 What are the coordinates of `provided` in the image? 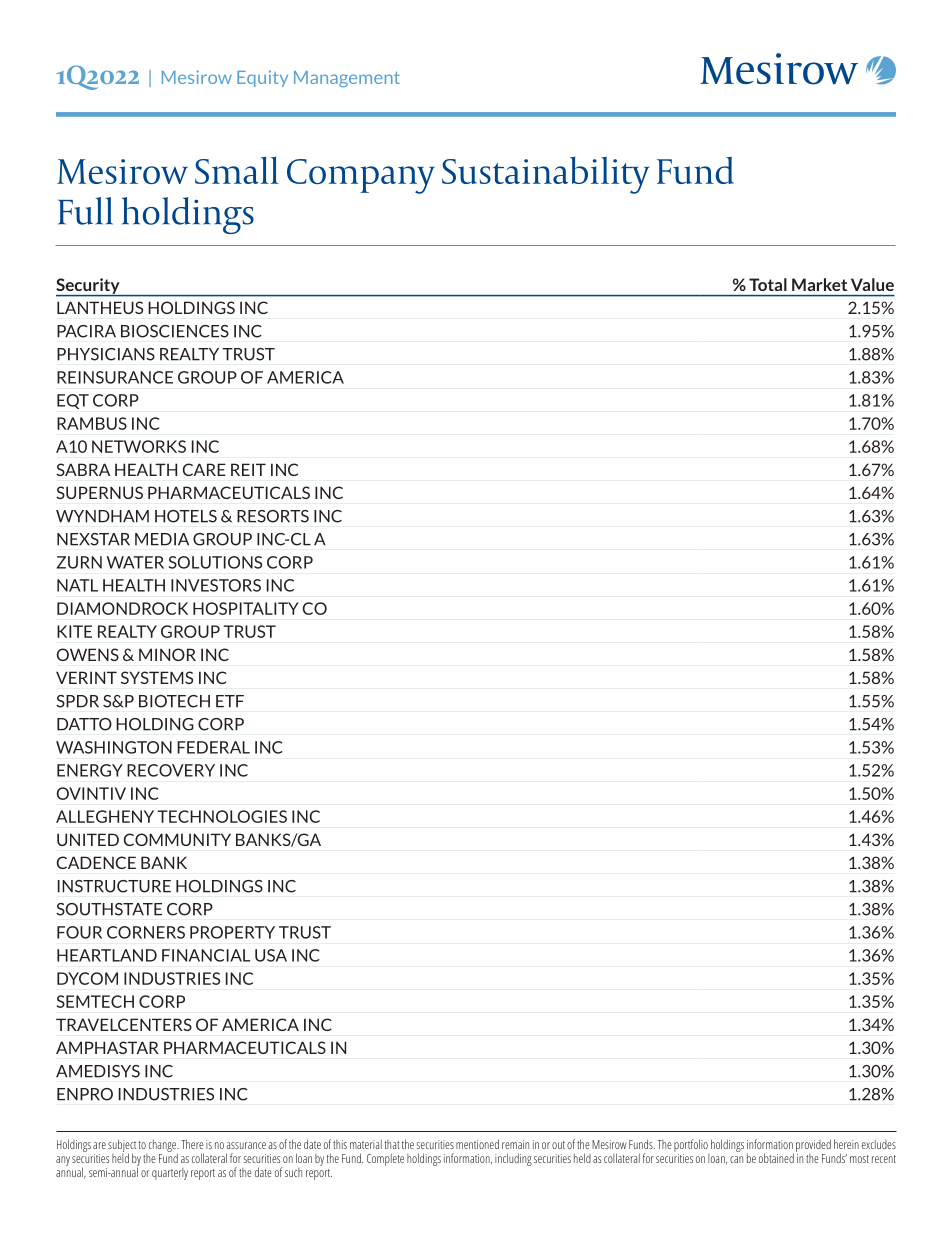 It's located at (813, 1145).
